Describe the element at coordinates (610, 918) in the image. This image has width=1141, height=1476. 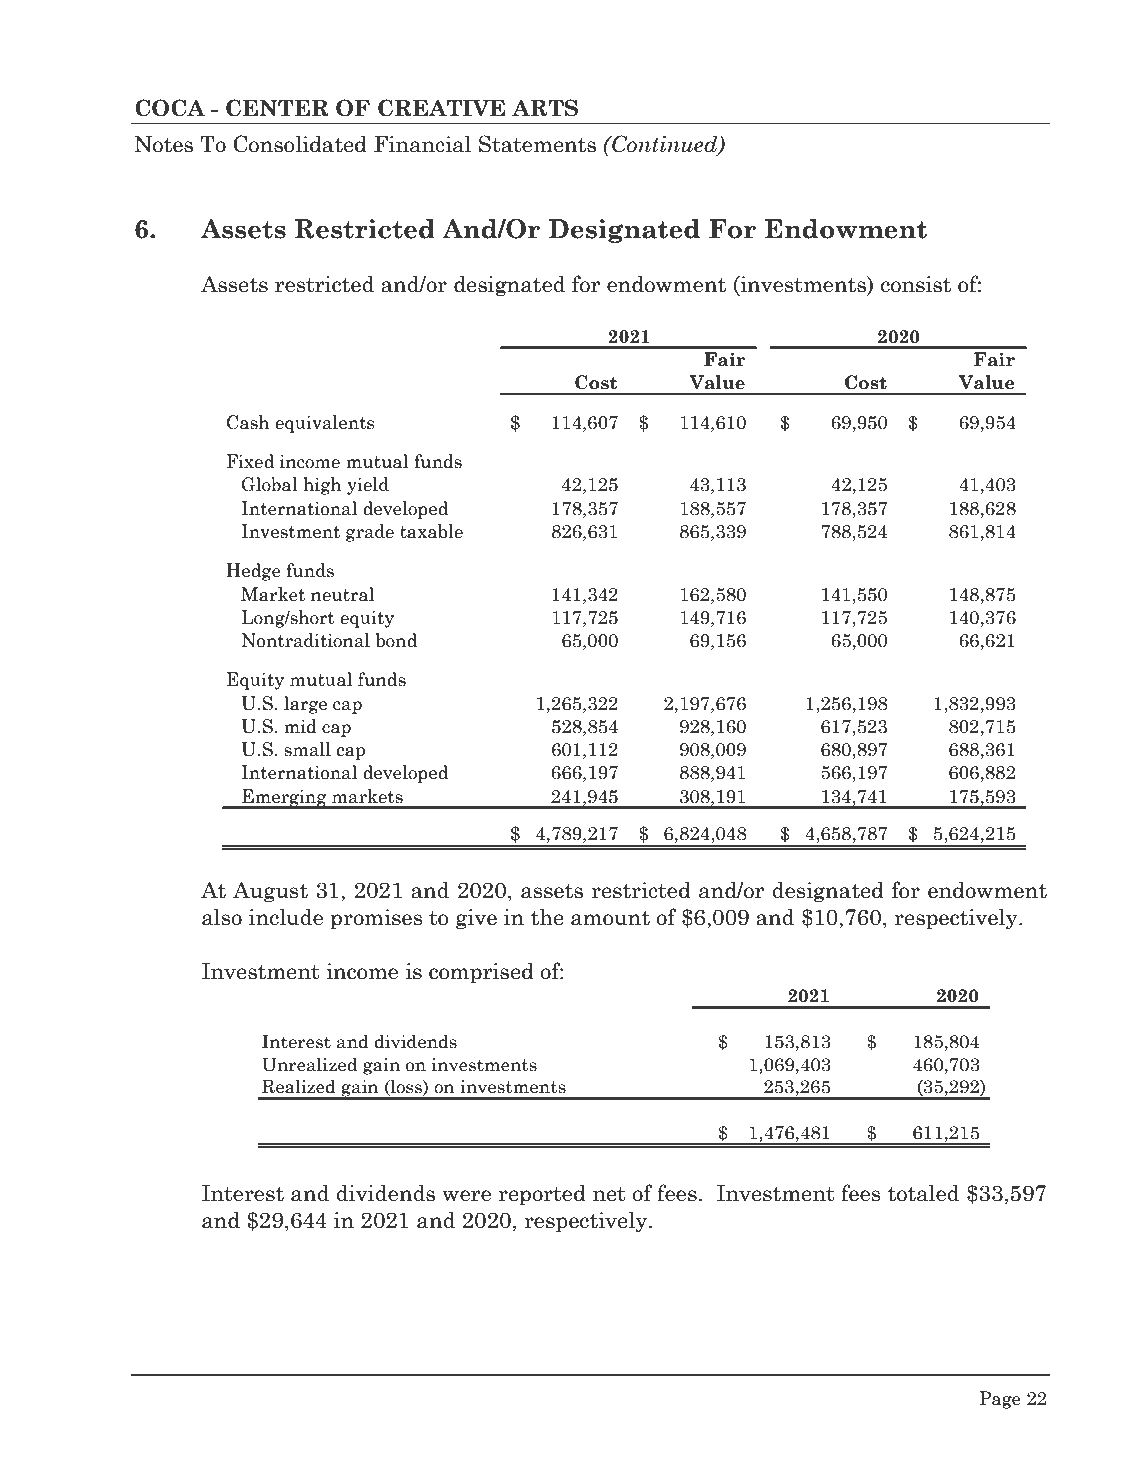
I see `amount` at that location.
